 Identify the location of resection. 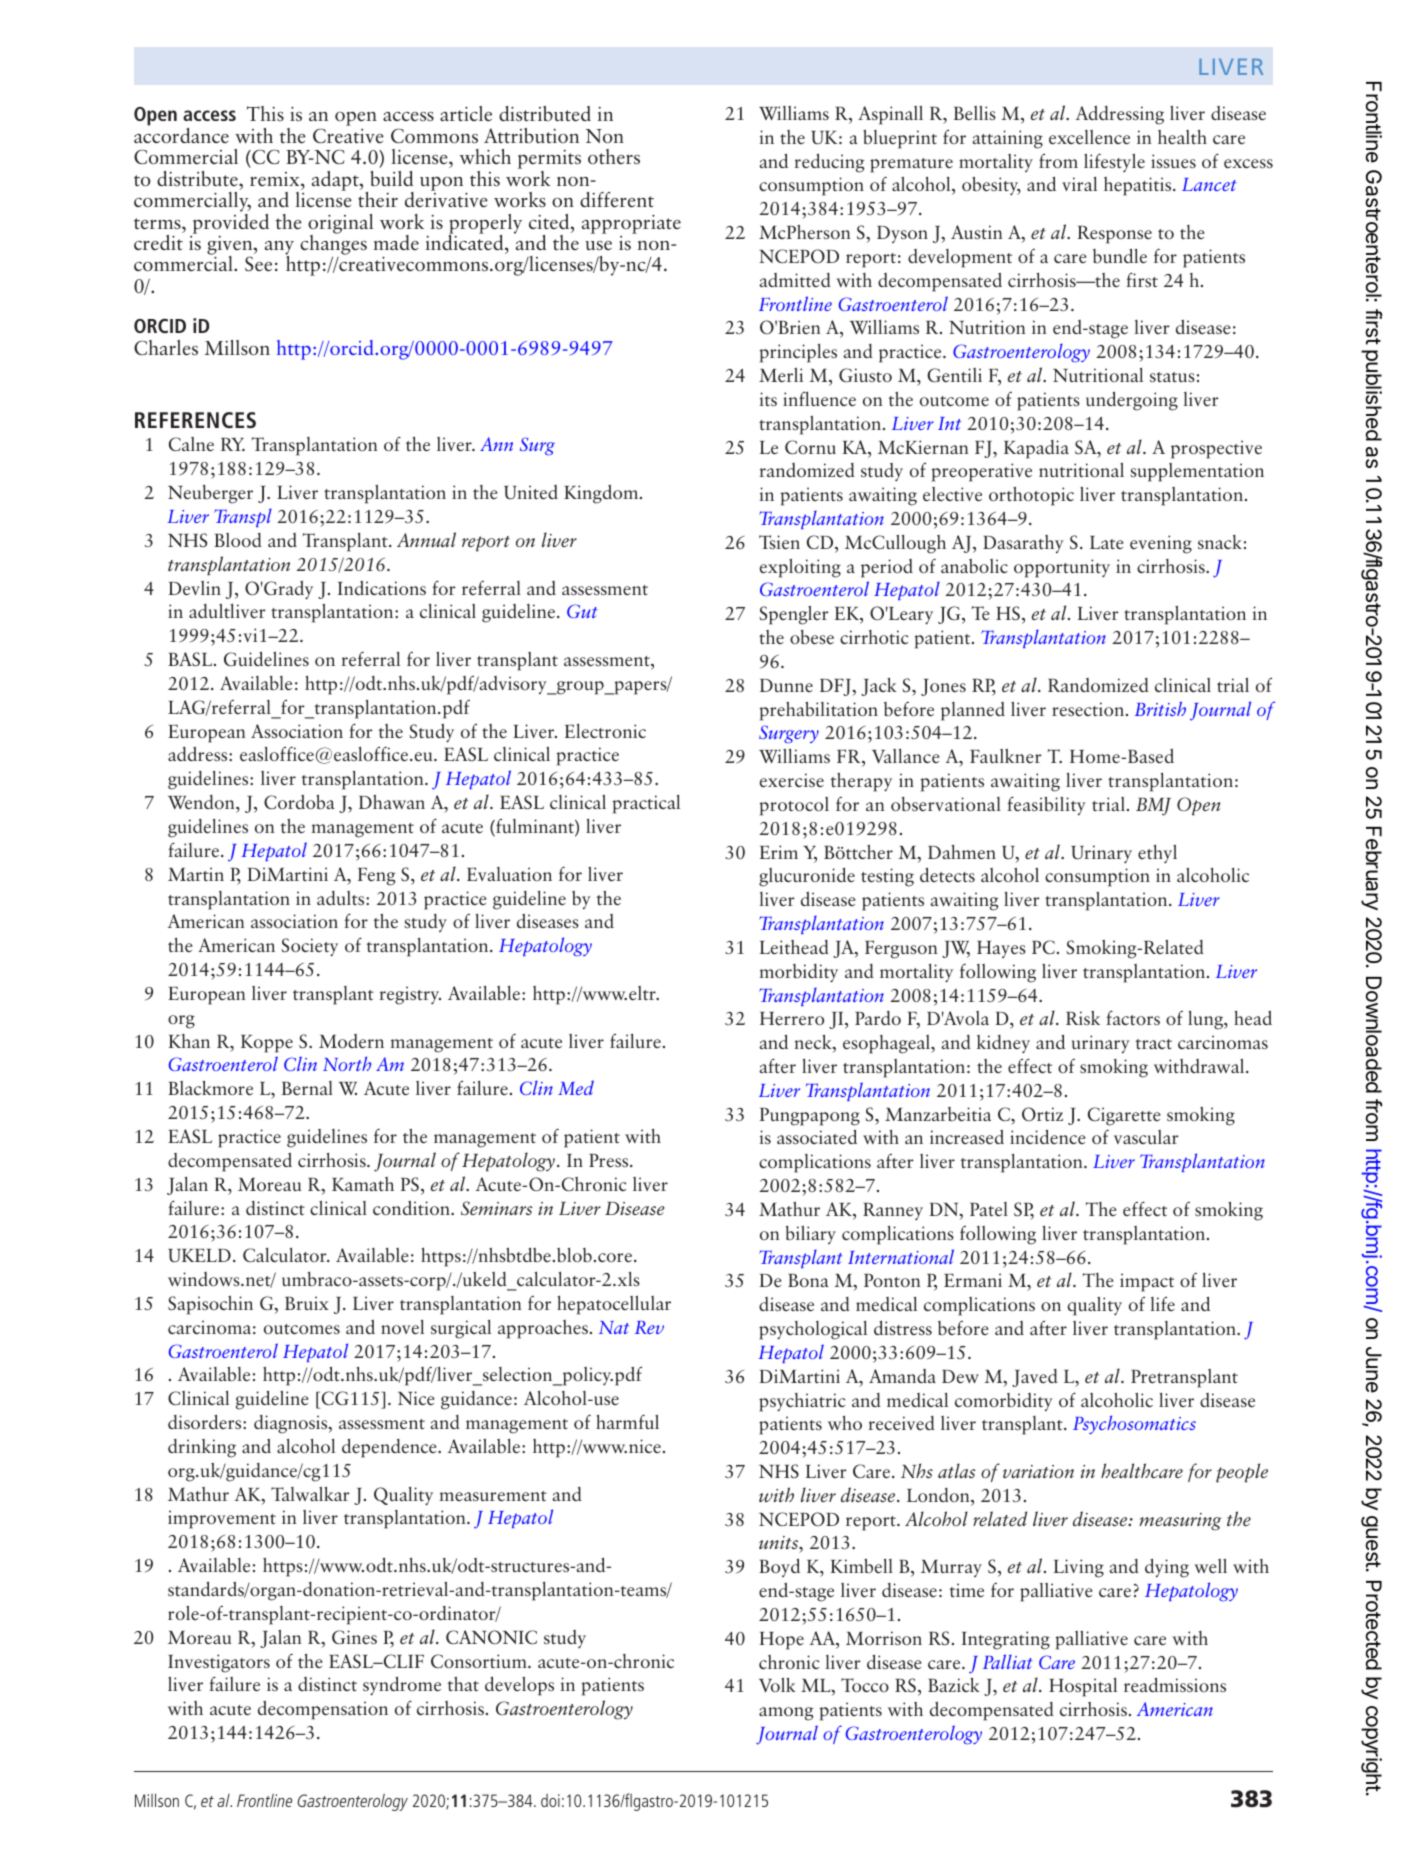
(1088, 709).
